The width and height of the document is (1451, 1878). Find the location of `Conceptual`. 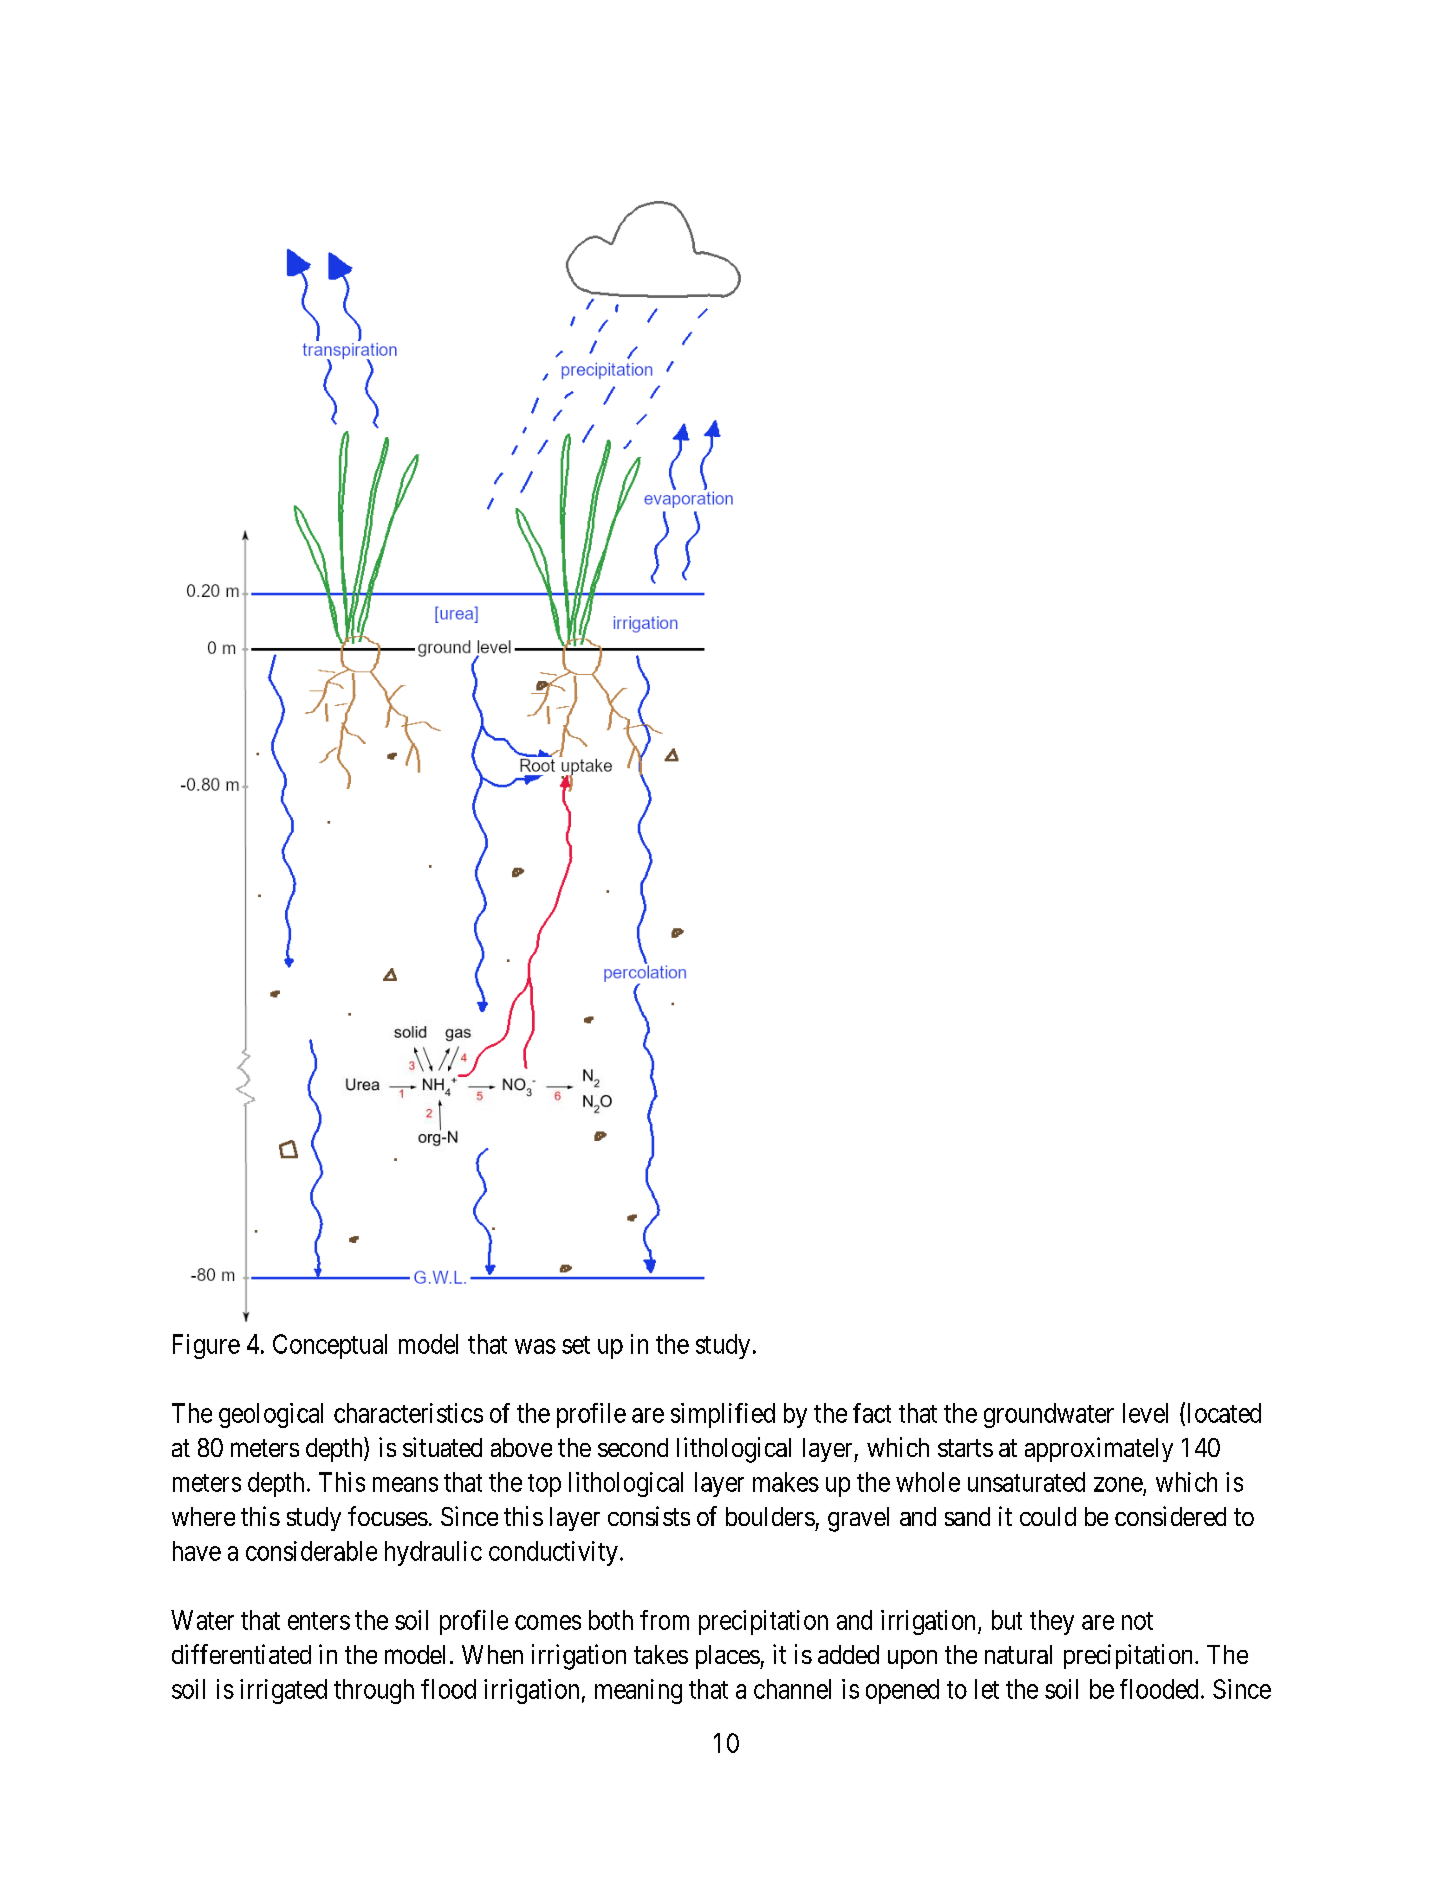

Conceptual is located at coordinates (330, 1346).
